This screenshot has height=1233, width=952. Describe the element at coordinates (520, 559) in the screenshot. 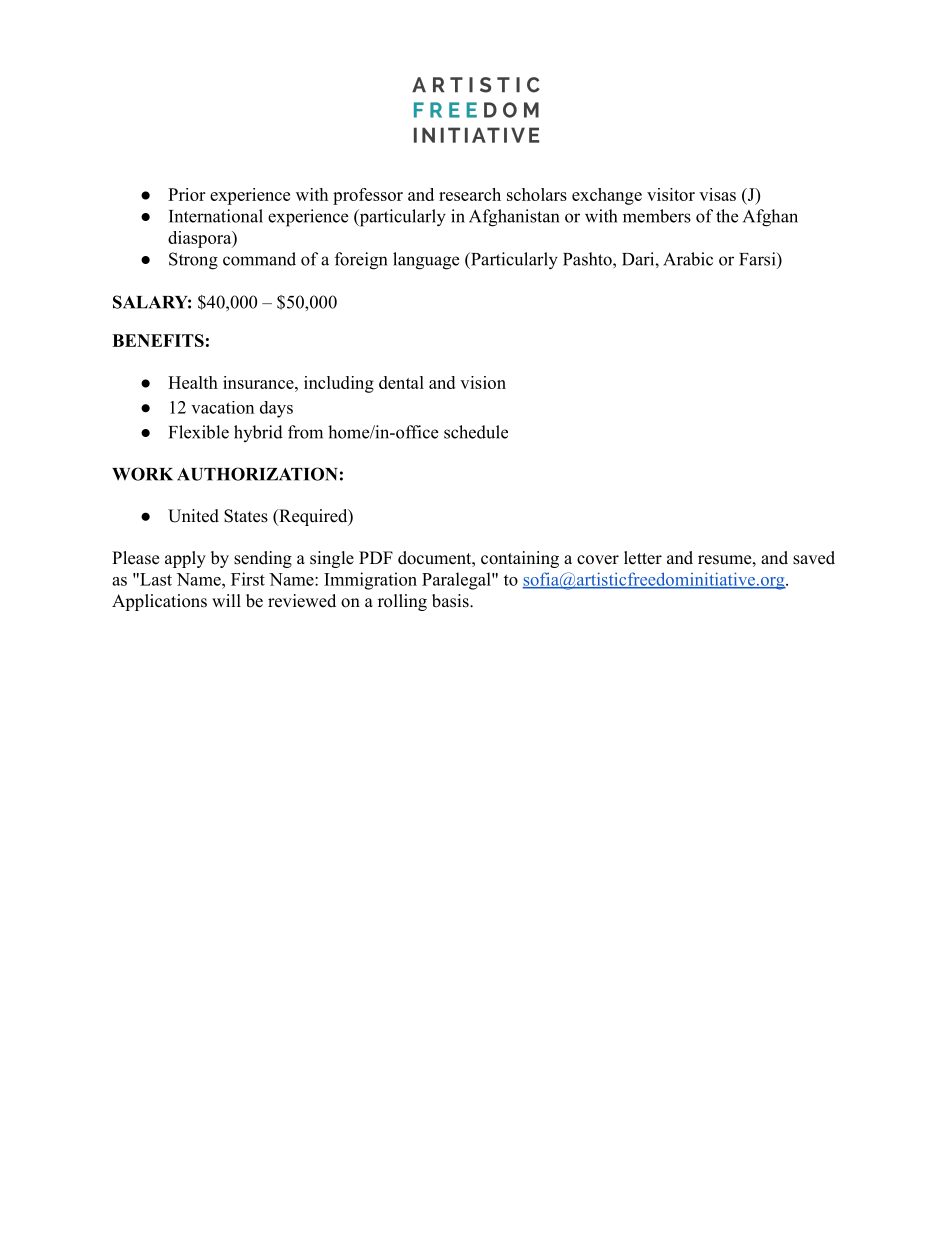

I see `containing` at that location.
